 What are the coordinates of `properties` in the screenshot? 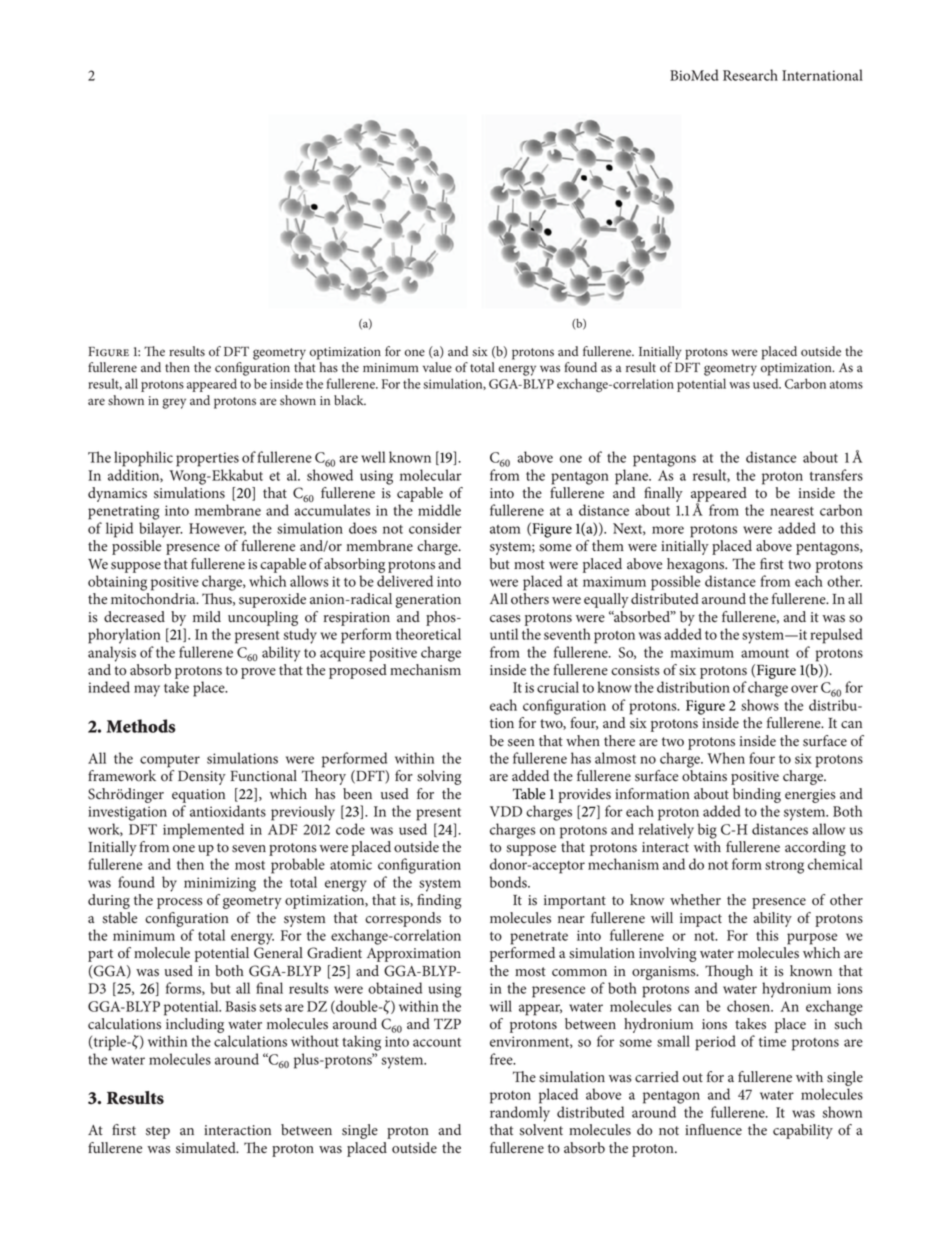 It's located at (207, 459).
